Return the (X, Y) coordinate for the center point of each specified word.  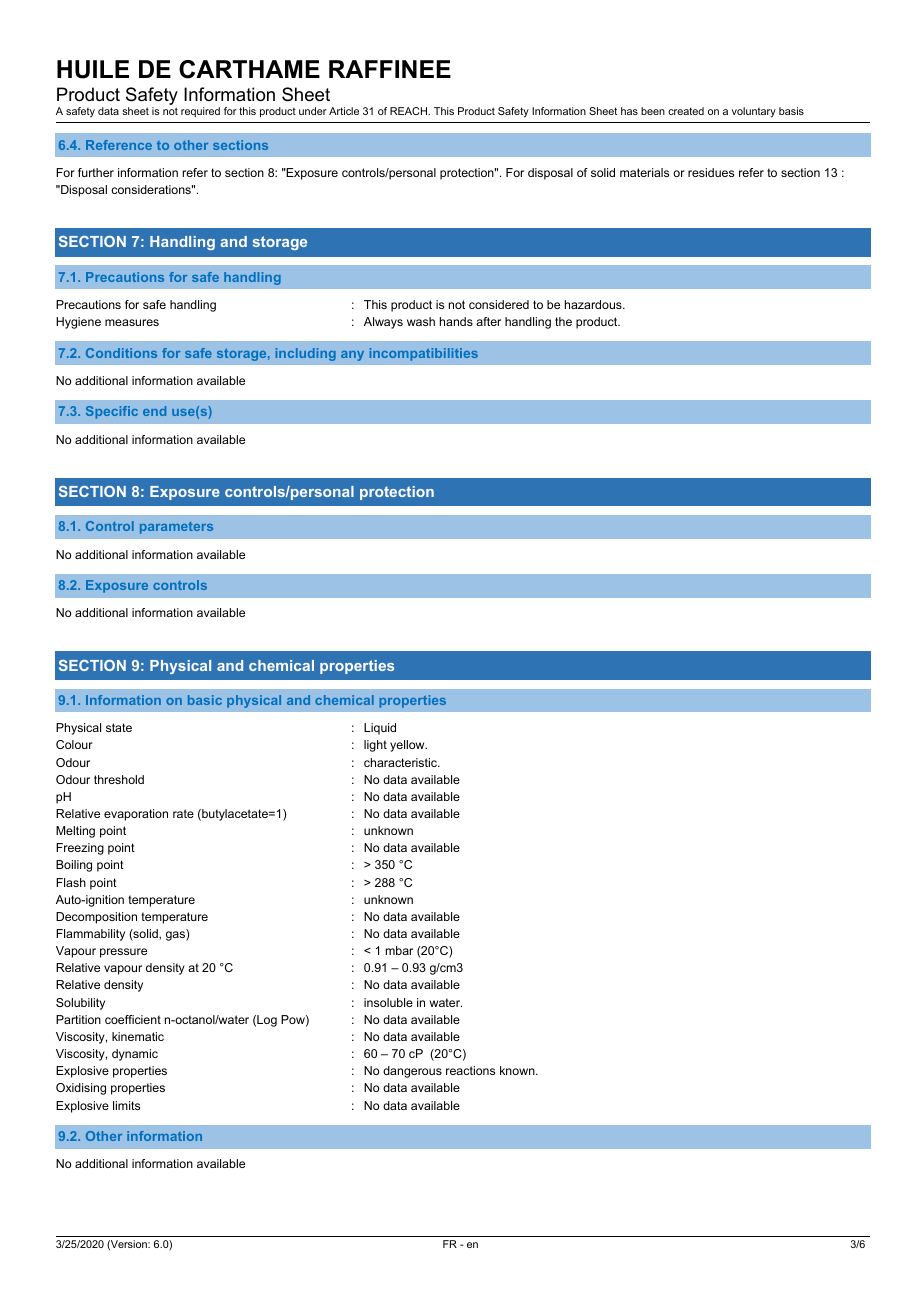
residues (711, 172)
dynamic (135, 1055)
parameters (176, 528)
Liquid (380, 729)
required (200, 112)
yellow (408, 746)
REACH (409, 111)
